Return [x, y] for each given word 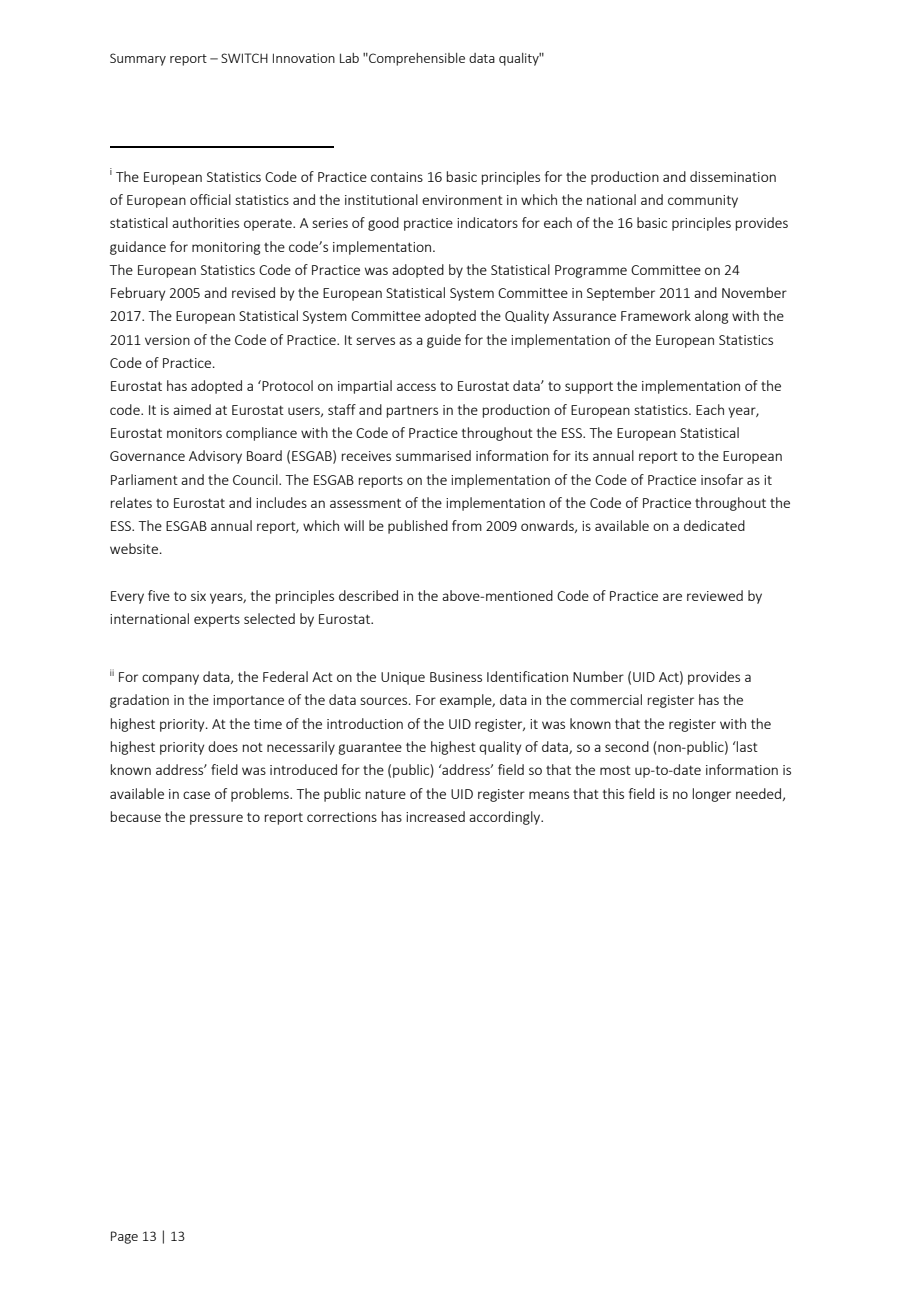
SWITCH [244, 58]
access [416, 387]
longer [712, 795]
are [672, 597]
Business [456, 677]
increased [435, 816]
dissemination [733, 176]
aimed [192, 409]
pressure [216, 819]
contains [397, 177]
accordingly [506, 818]
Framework [656, 315]
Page [124, 1237]
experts [217, 621]
